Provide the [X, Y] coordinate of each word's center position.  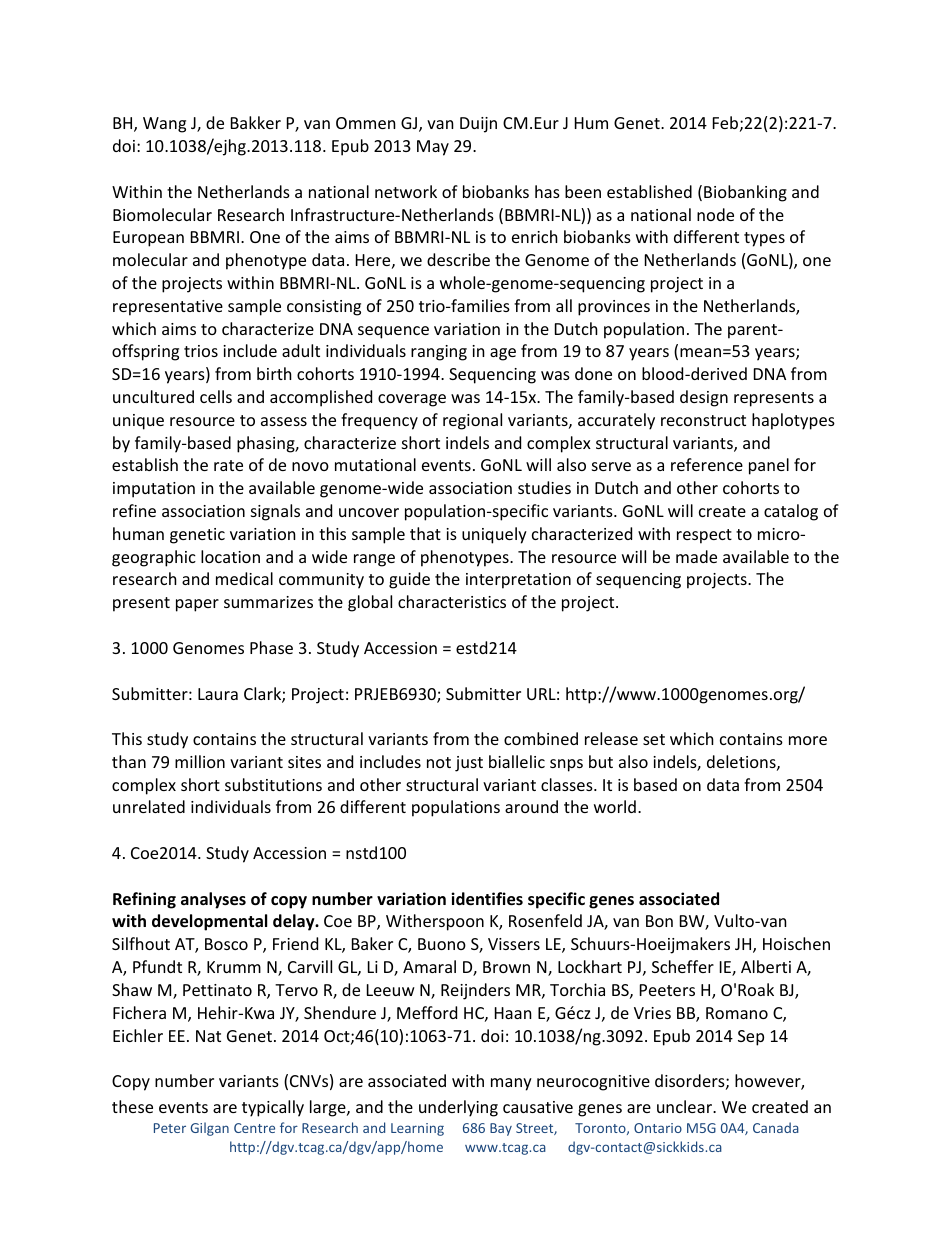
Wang [164, 125]
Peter [170, 1128]
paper [197, 605]
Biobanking [745, 193]
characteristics [452, 601]
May [433, 148]
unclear [685, 1106]
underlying [458, 1108]
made [696, 556]
